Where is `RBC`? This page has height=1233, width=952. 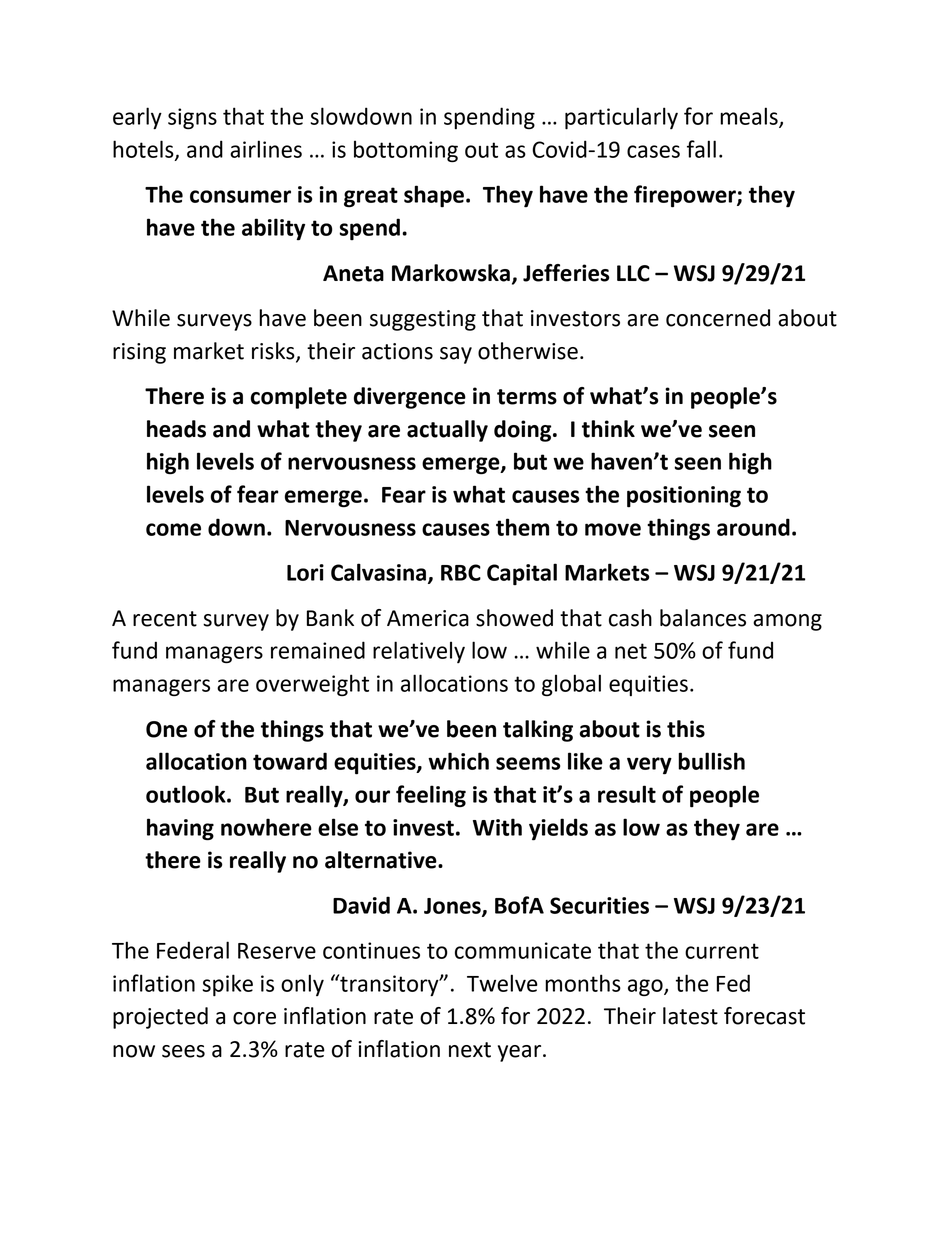
RBC is located at coordinates (461, 572).
